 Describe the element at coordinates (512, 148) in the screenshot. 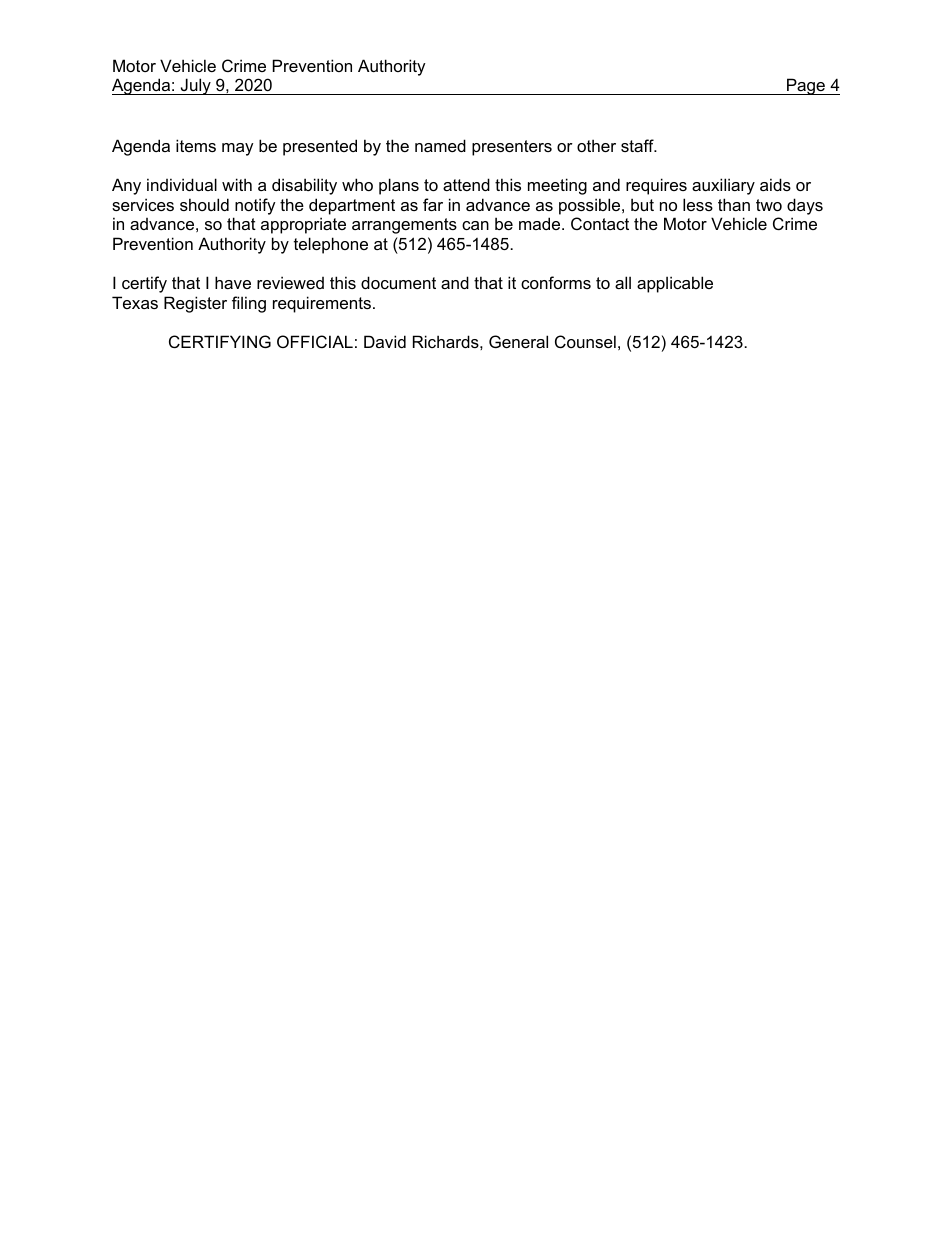

I see `presenters` at that location.
